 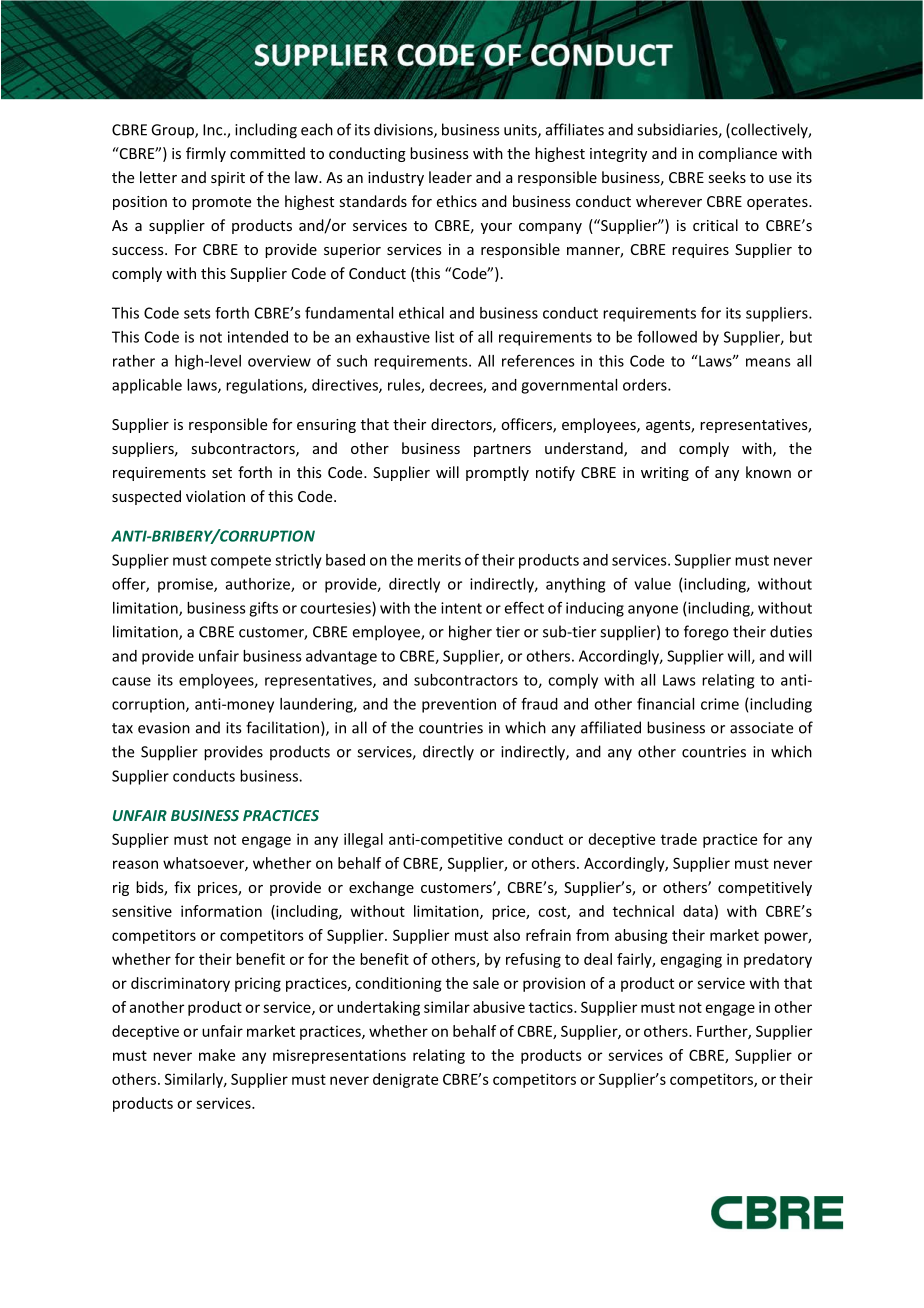 I want to click on intent, so click(x=461, y=608).
